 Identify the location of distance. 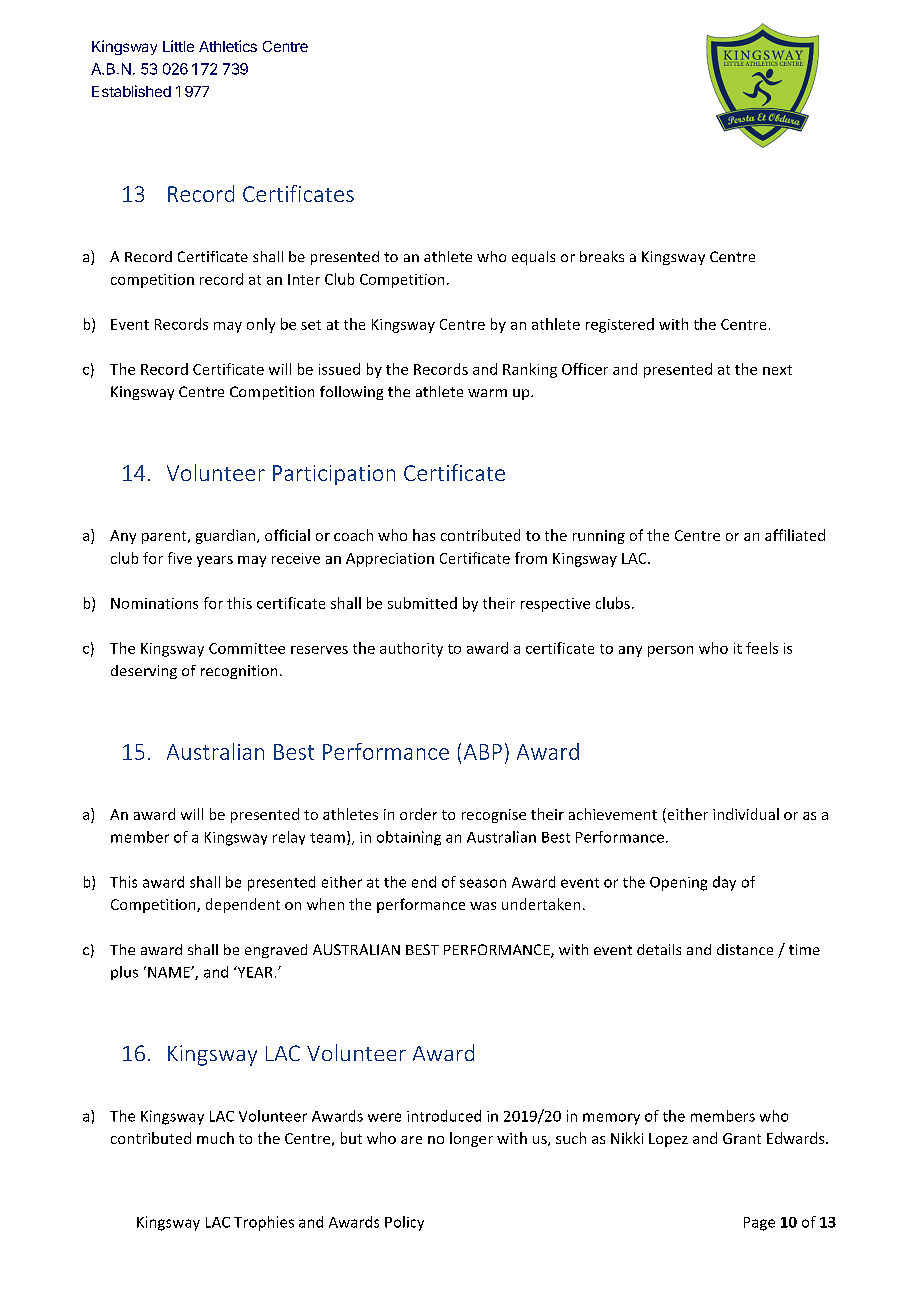
(745, 949).
